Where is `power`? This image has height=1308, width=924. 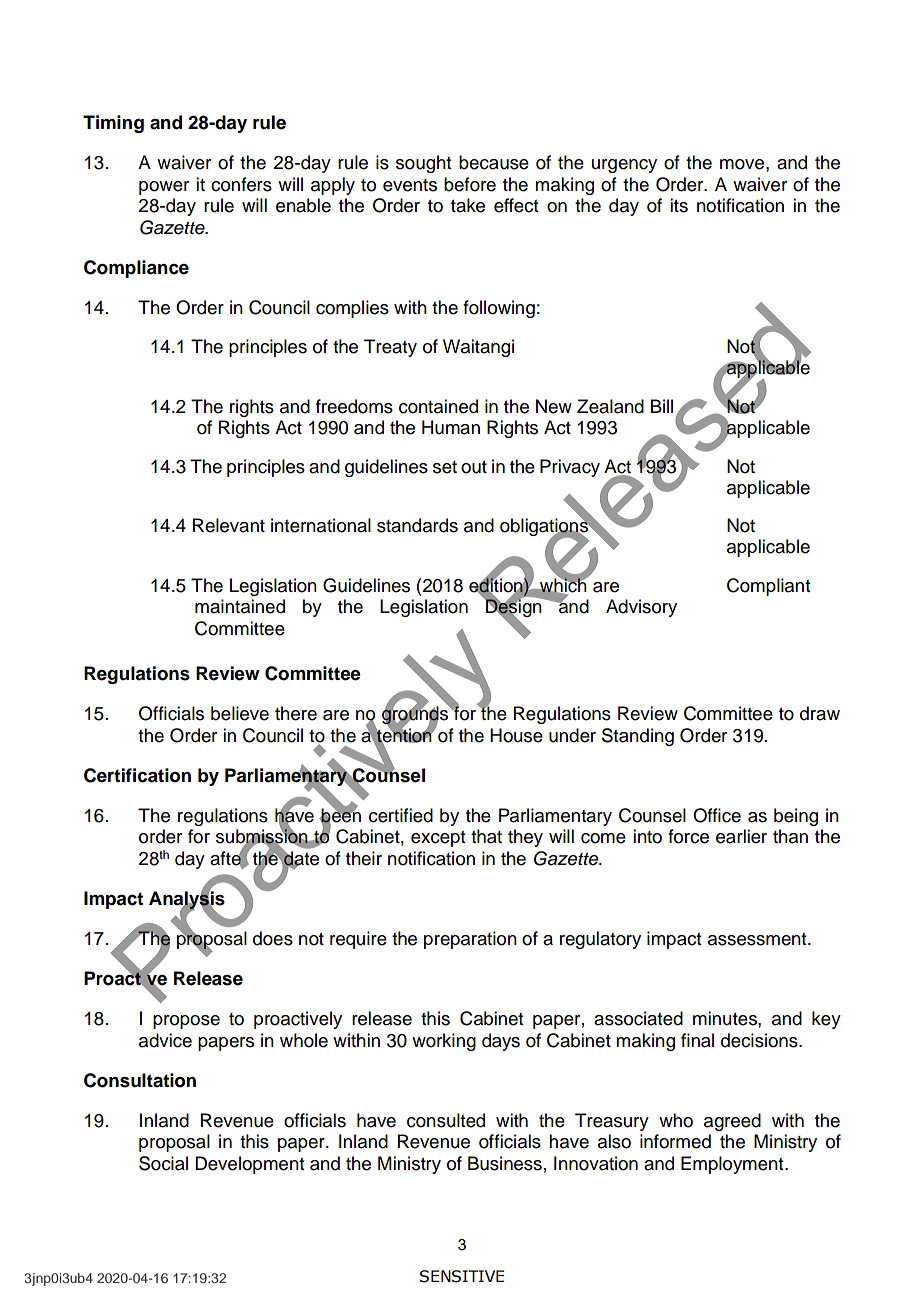 power is located at coordinates (164, 188).
